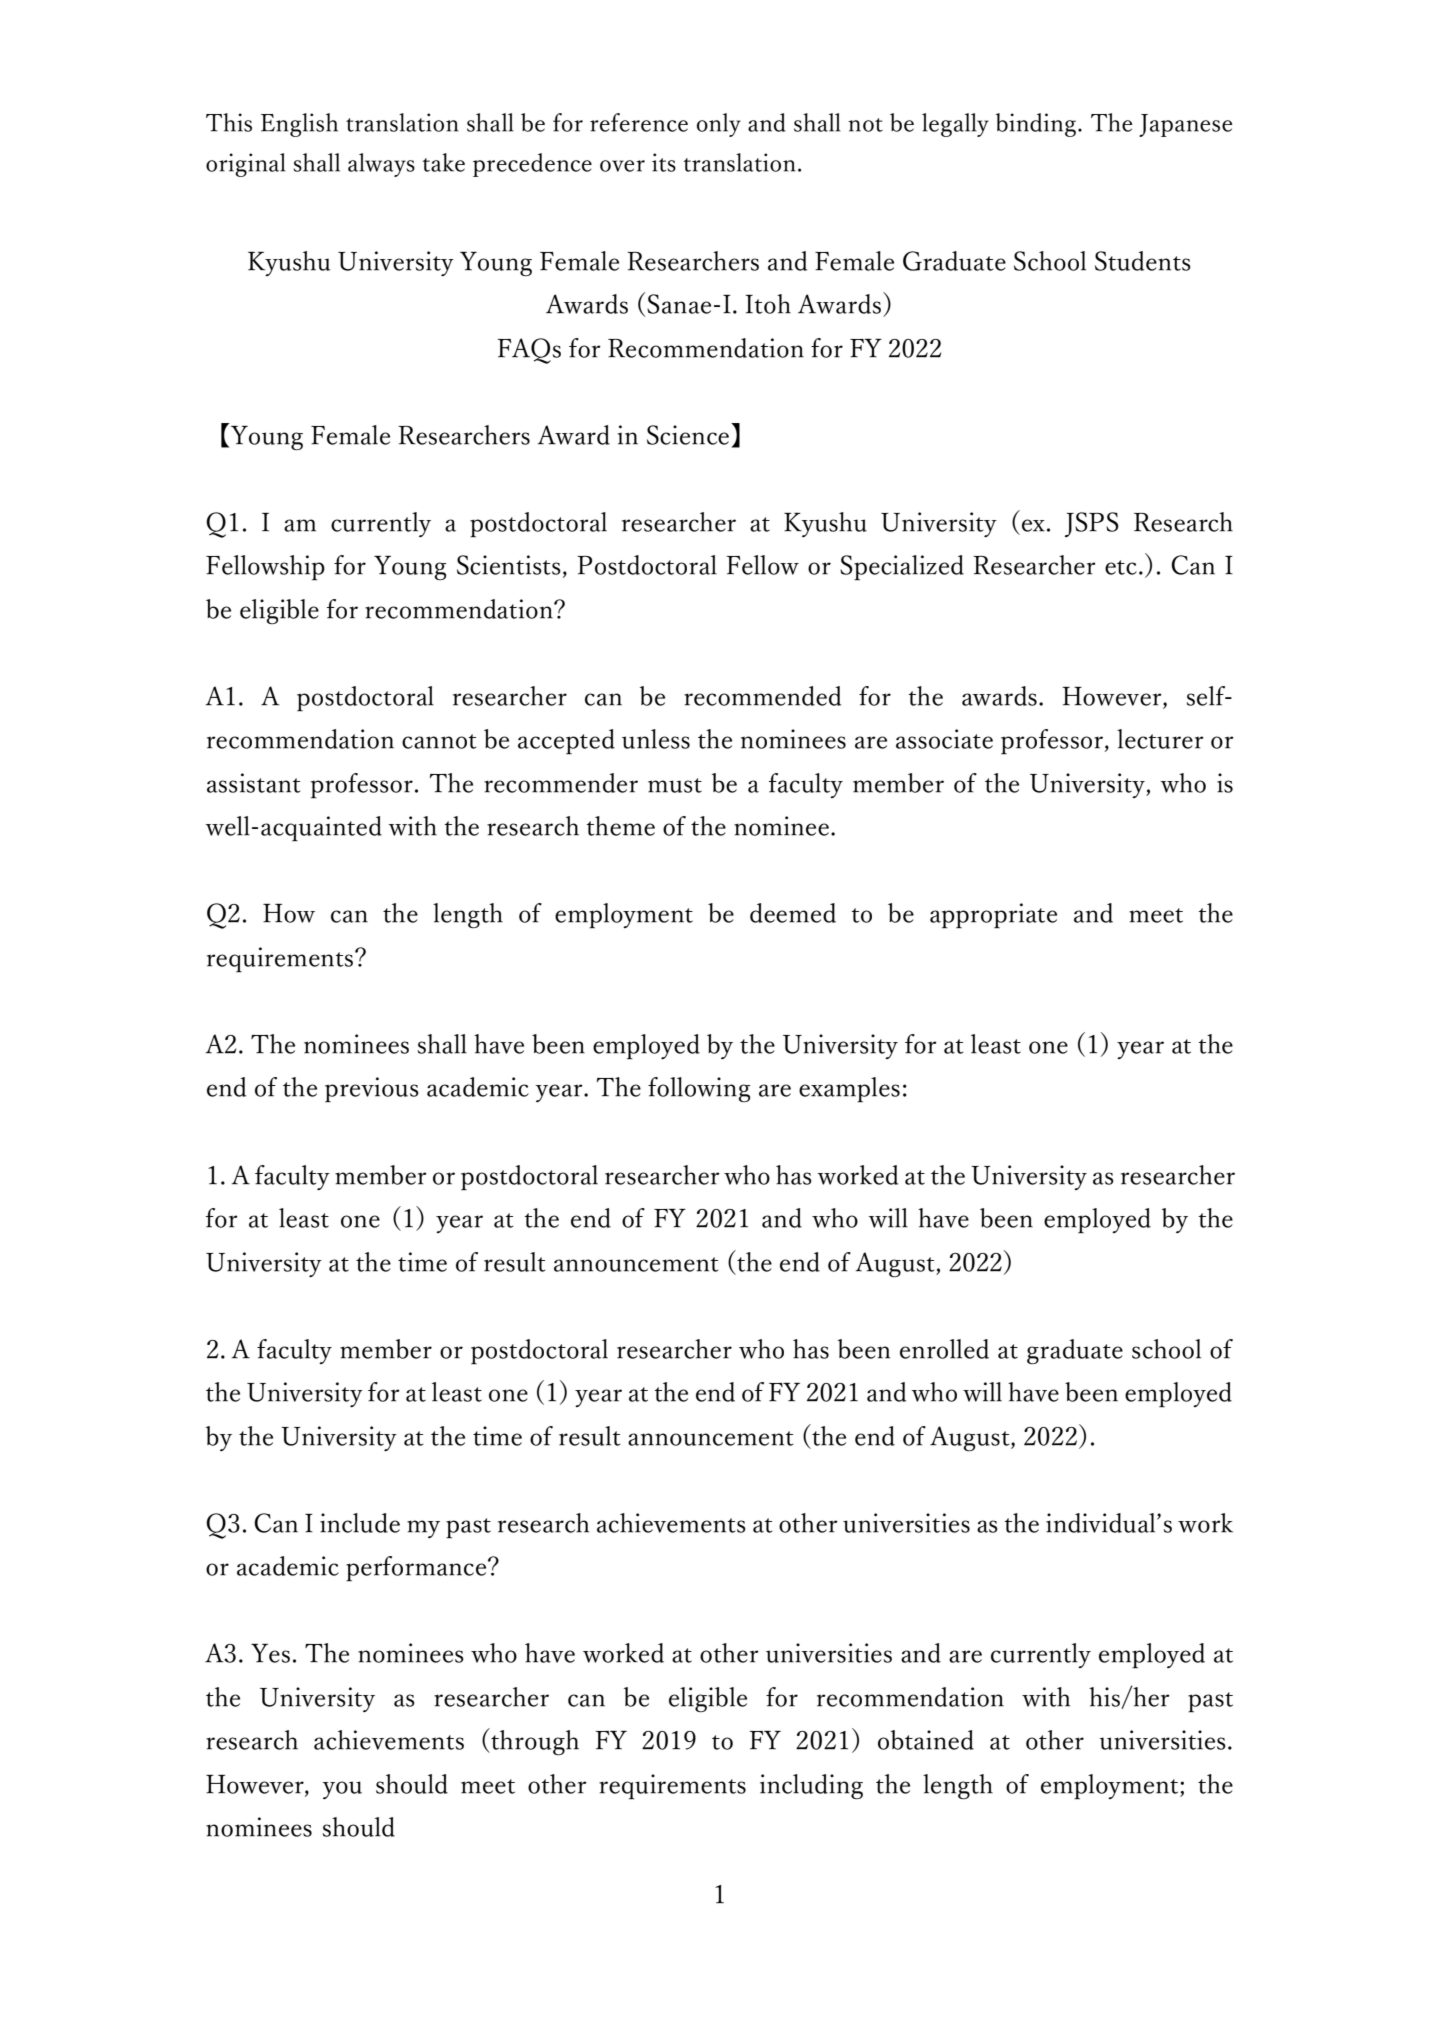 This document has width=1439, height=2035. I want to click on lecturer, so click(1160, 739).
